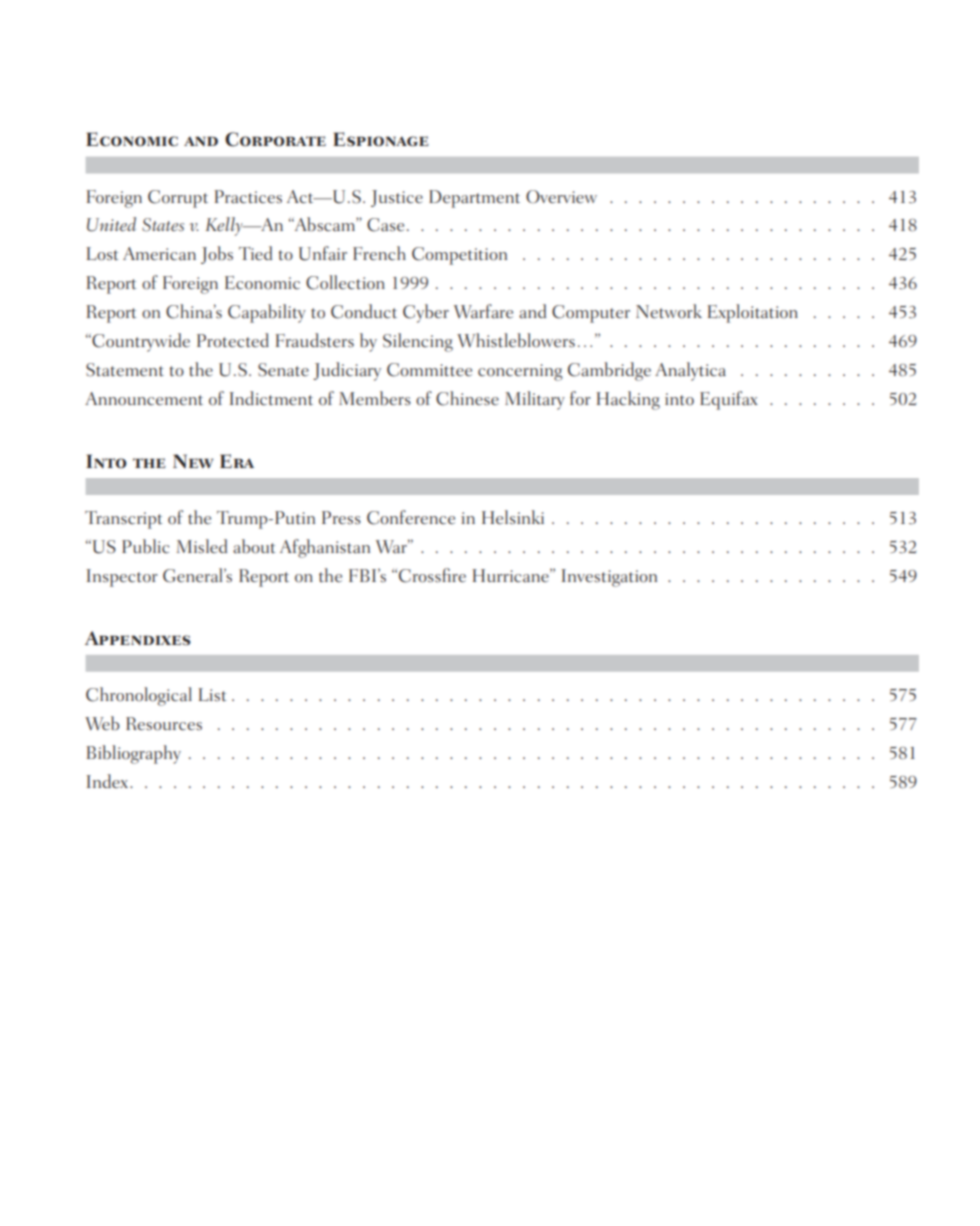 This screenshot has width=980, height=1226. What do you see at coordinates (429, 370) in the screenshot?
I see `Committee` at bounding box center [429, 370].
